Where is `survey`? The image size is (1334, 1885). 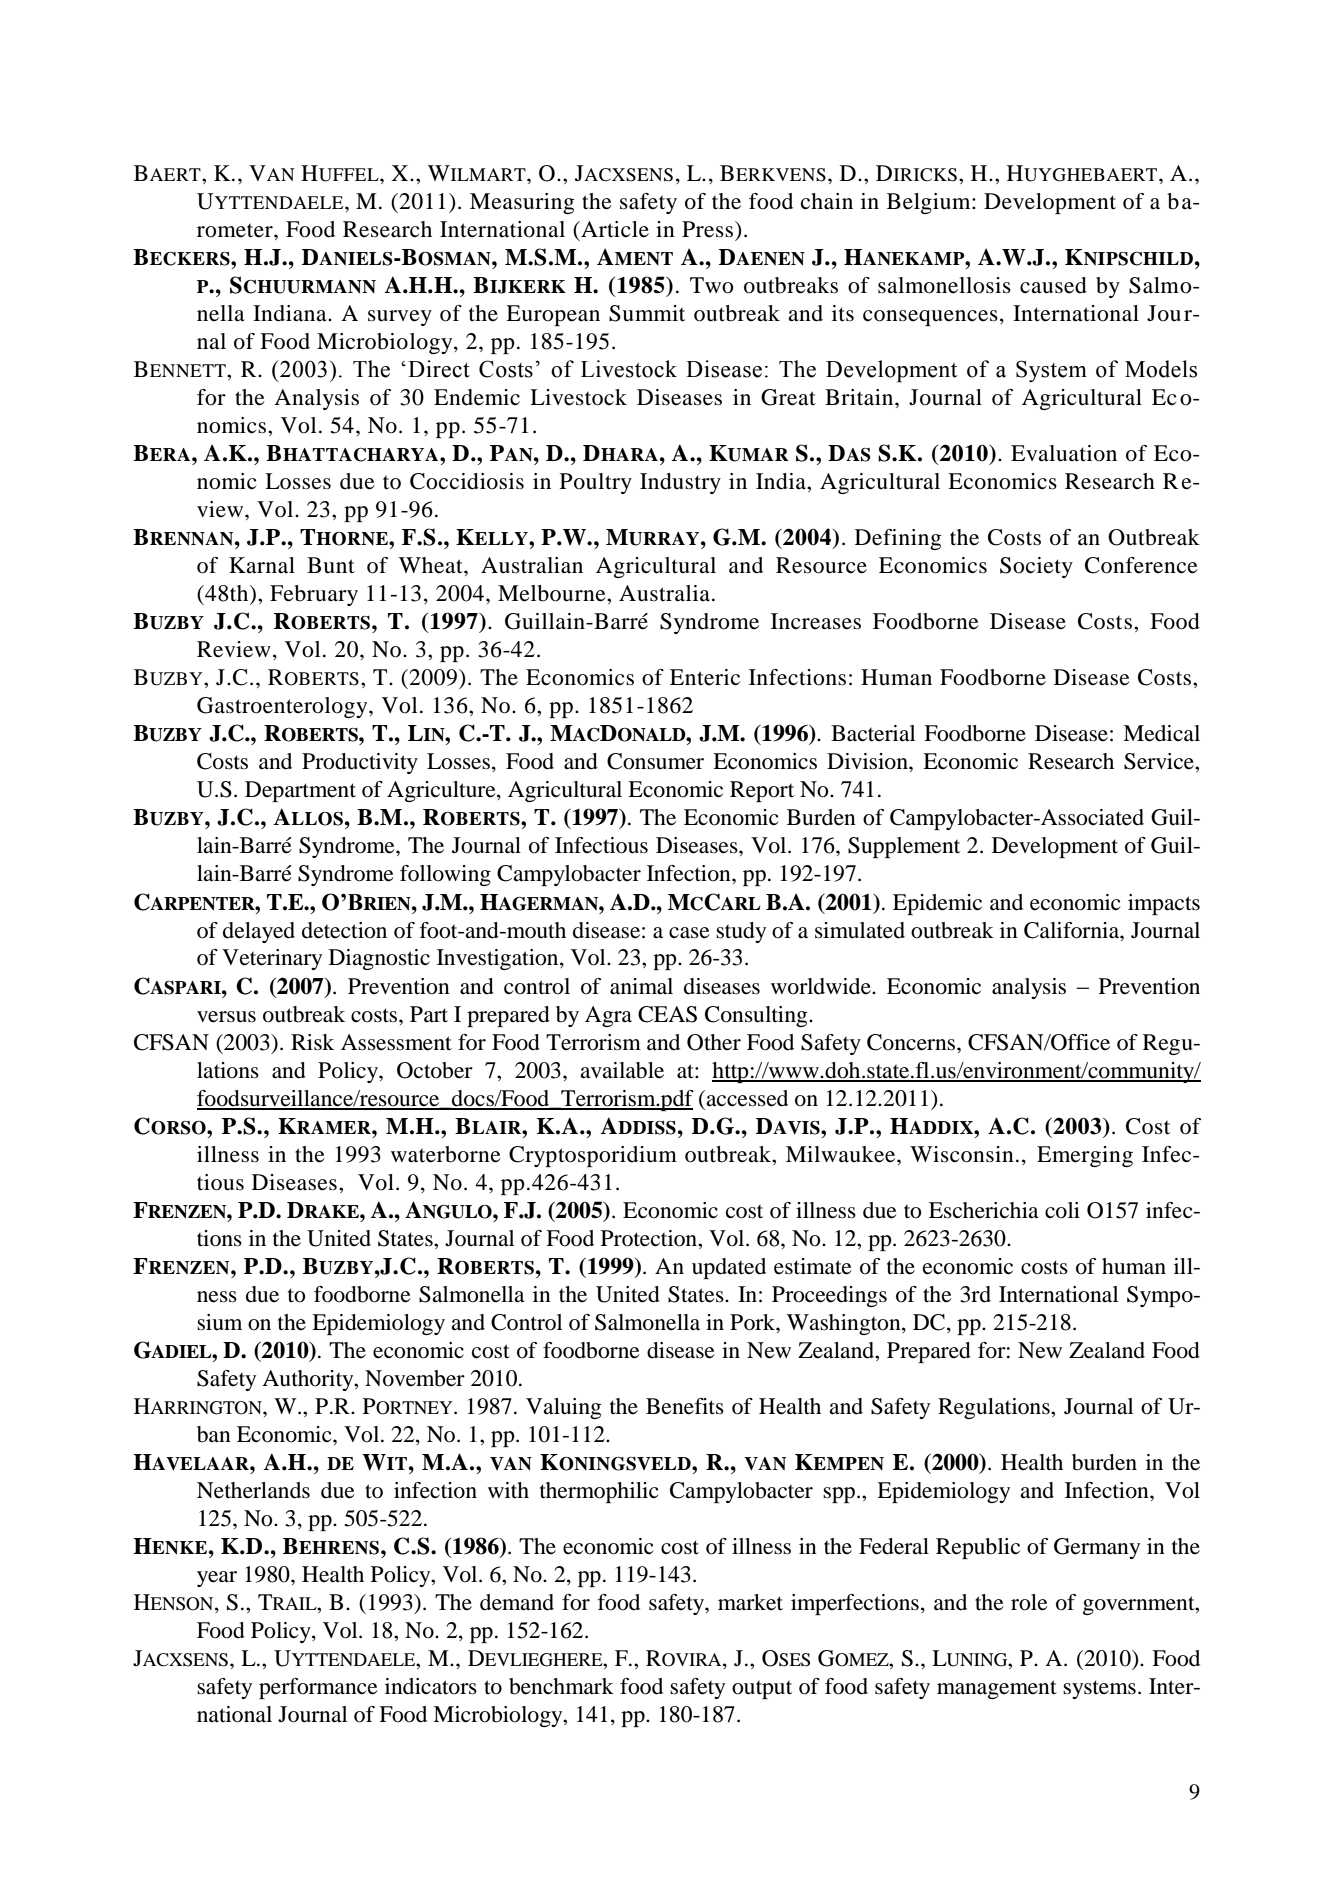
survey is located at coordinates (400, 318).
